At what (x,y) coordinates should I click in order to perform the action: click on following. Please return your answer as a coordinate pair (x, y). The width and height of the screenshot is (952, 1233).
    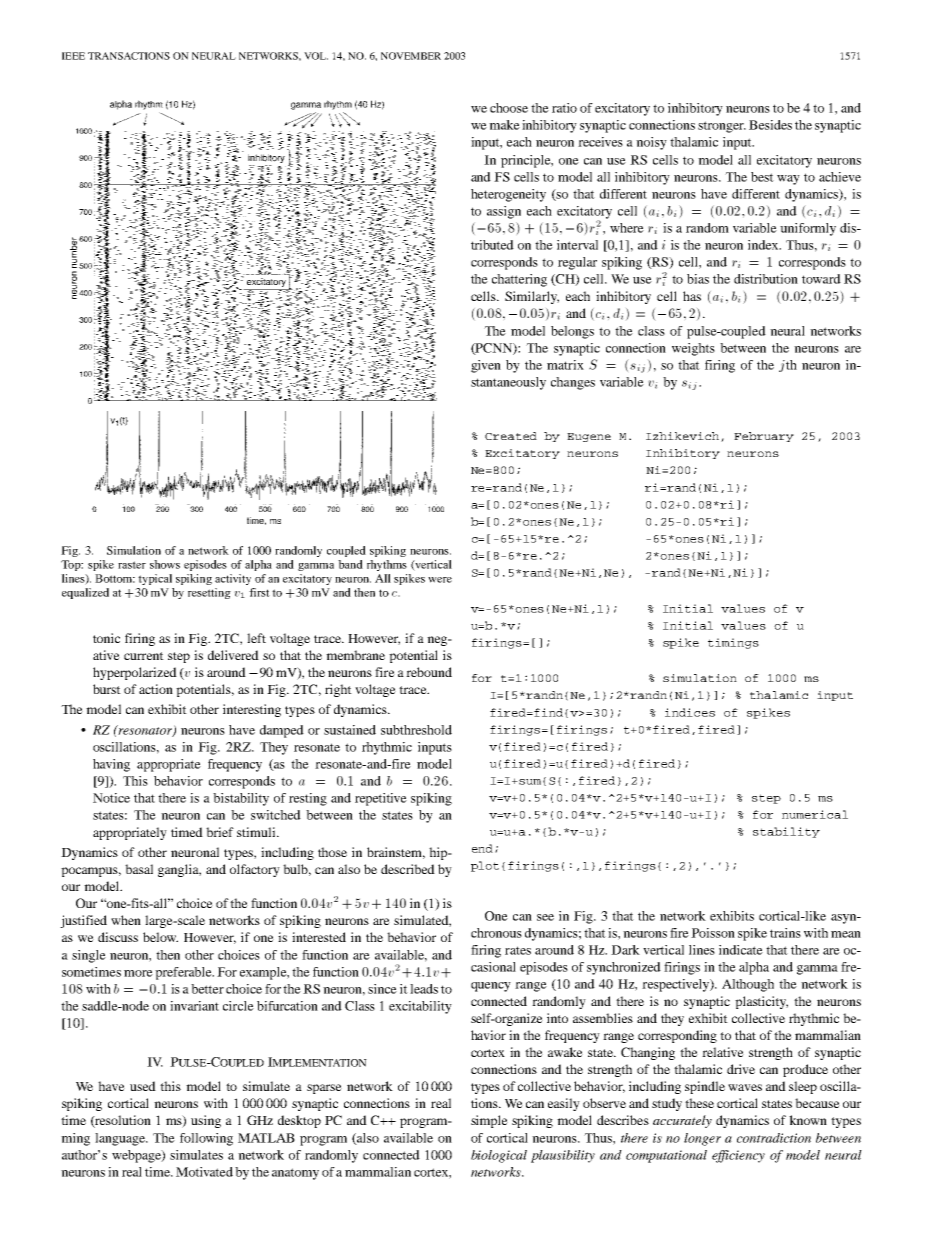
    Looking at the image, I should click on (206, 1139).
